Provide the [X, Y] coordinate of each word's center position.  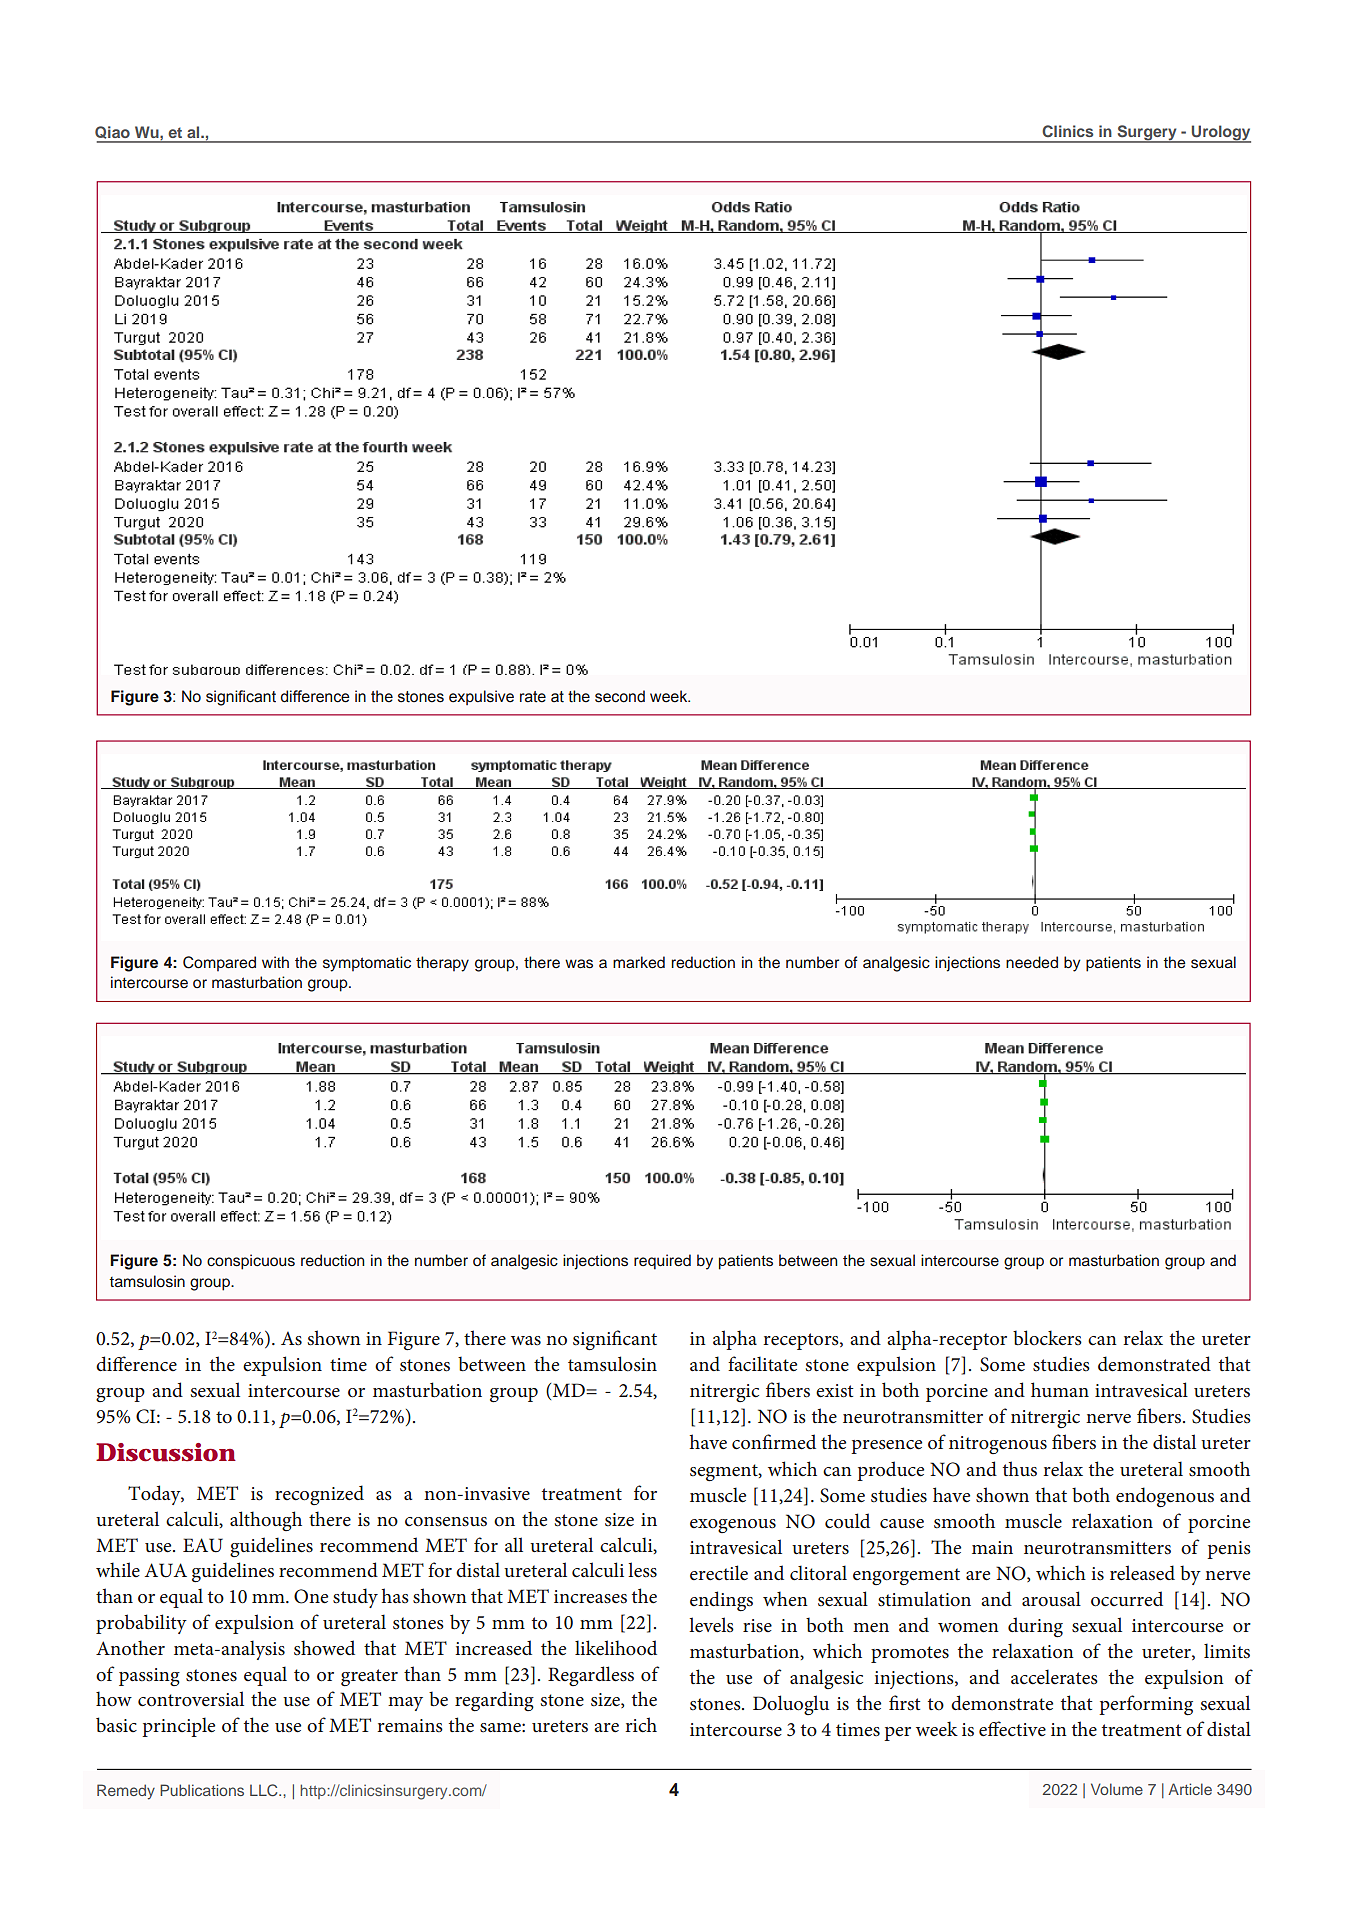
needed [1032, 962]
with [275, 962]
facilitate [762, 1364]
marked [639, 962]
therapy [442, 964]
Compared [219, 964]
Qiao [113, 134]
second [620, 696]
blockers [1047, 1338]
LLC [265, 1790]
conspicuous [251, 1262]
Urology [1220, 134]
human [1060, 1389]
